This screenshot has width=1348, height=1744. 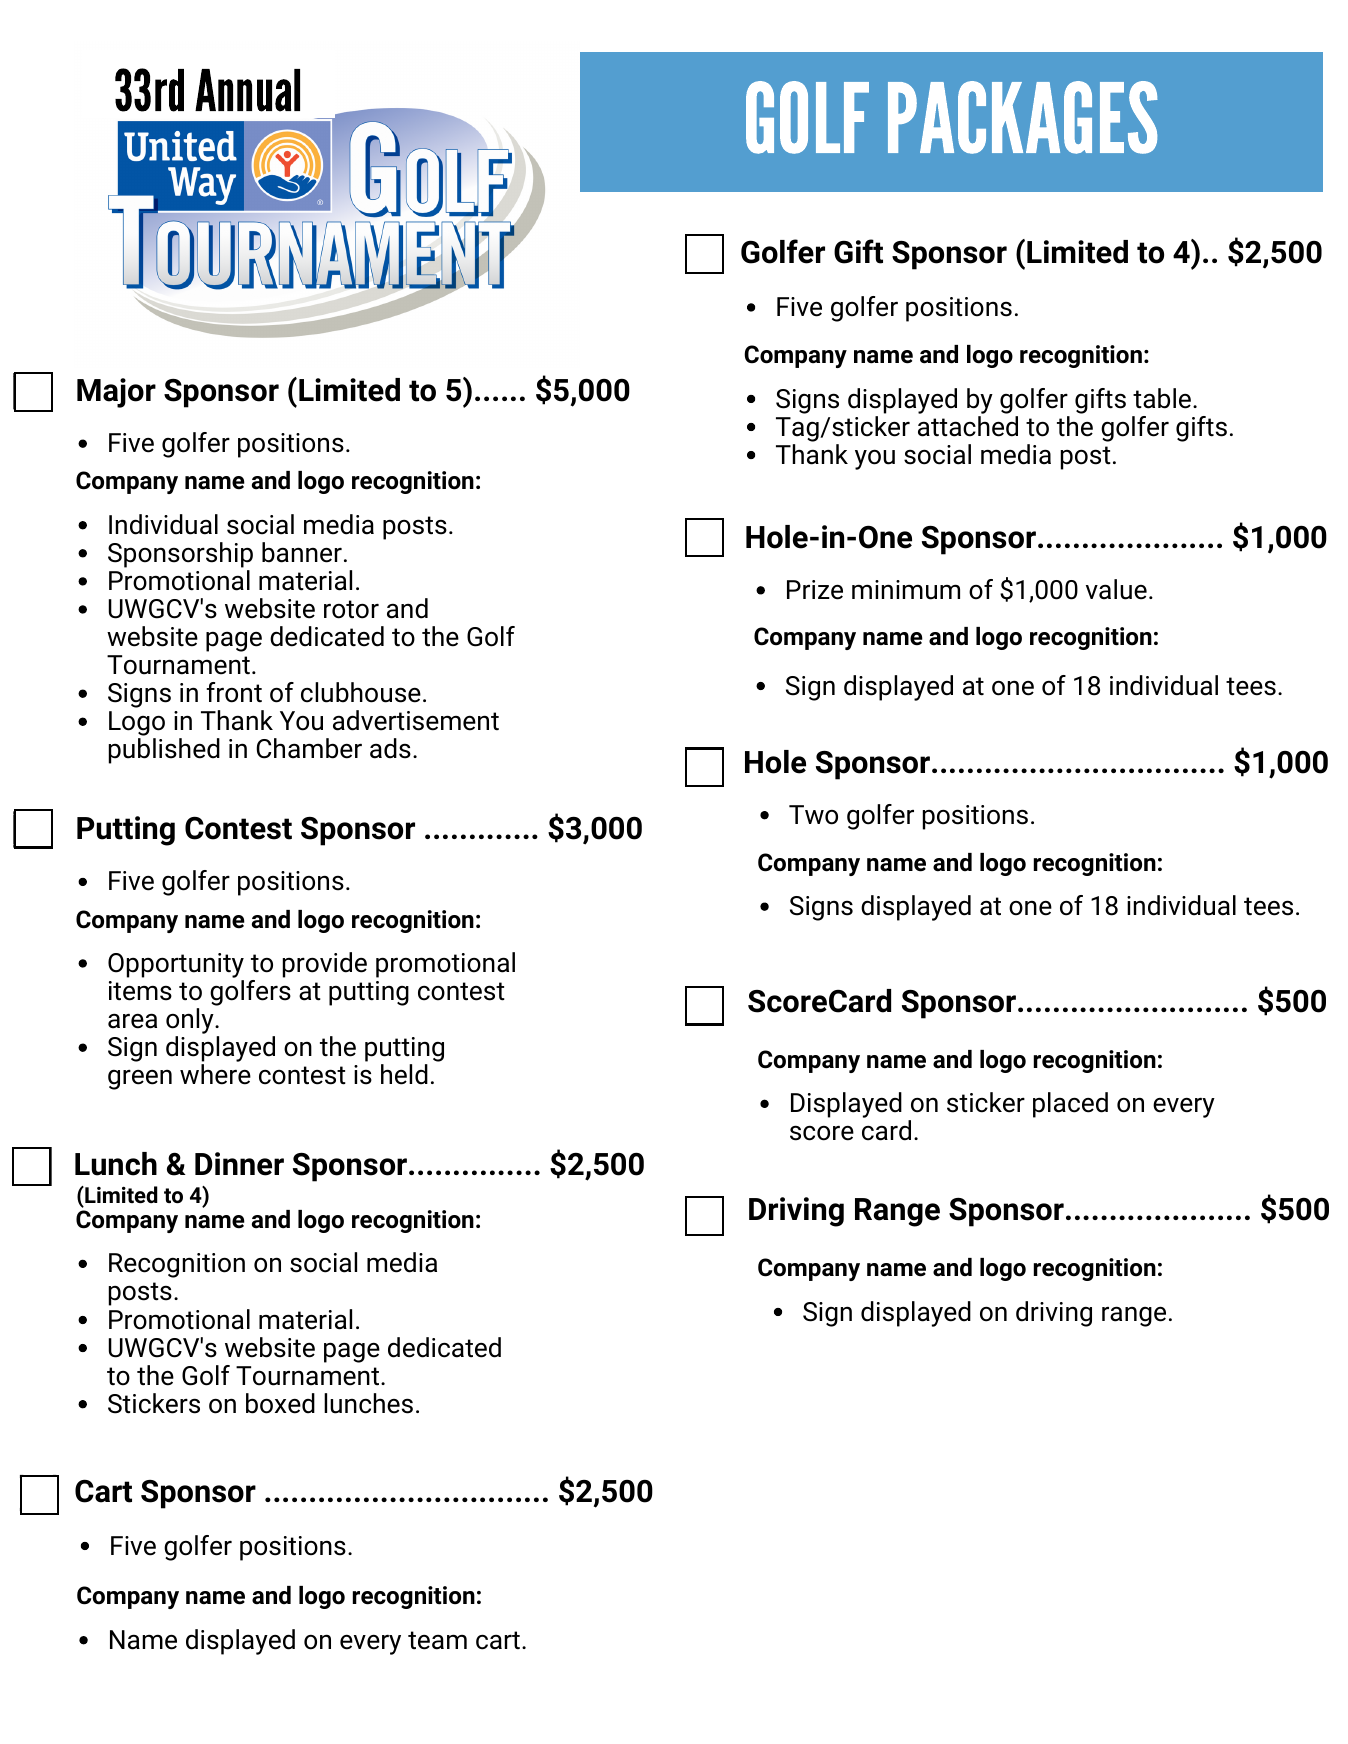 What do you see at coordinates (968, 425) in the screenshot?
I see `attached` at bounding box center [968, 425].
